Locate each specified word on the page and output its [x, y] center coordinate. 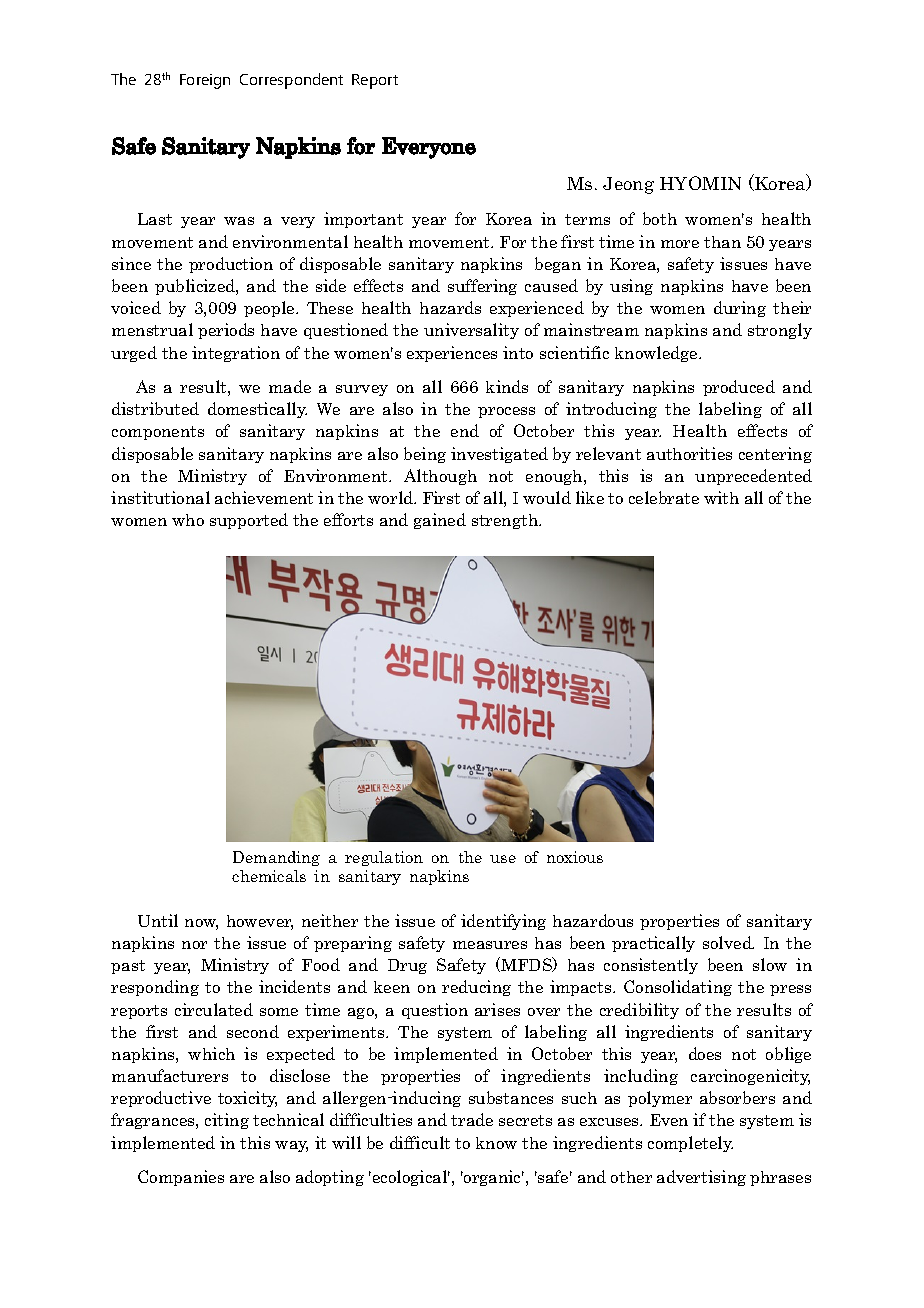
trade [472, 1119]
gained [440, 521]
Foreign [205, 81]
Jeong [628, 185]
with [721, 497]
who [188, 520]
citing [227, 1121]
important [363, 220]
